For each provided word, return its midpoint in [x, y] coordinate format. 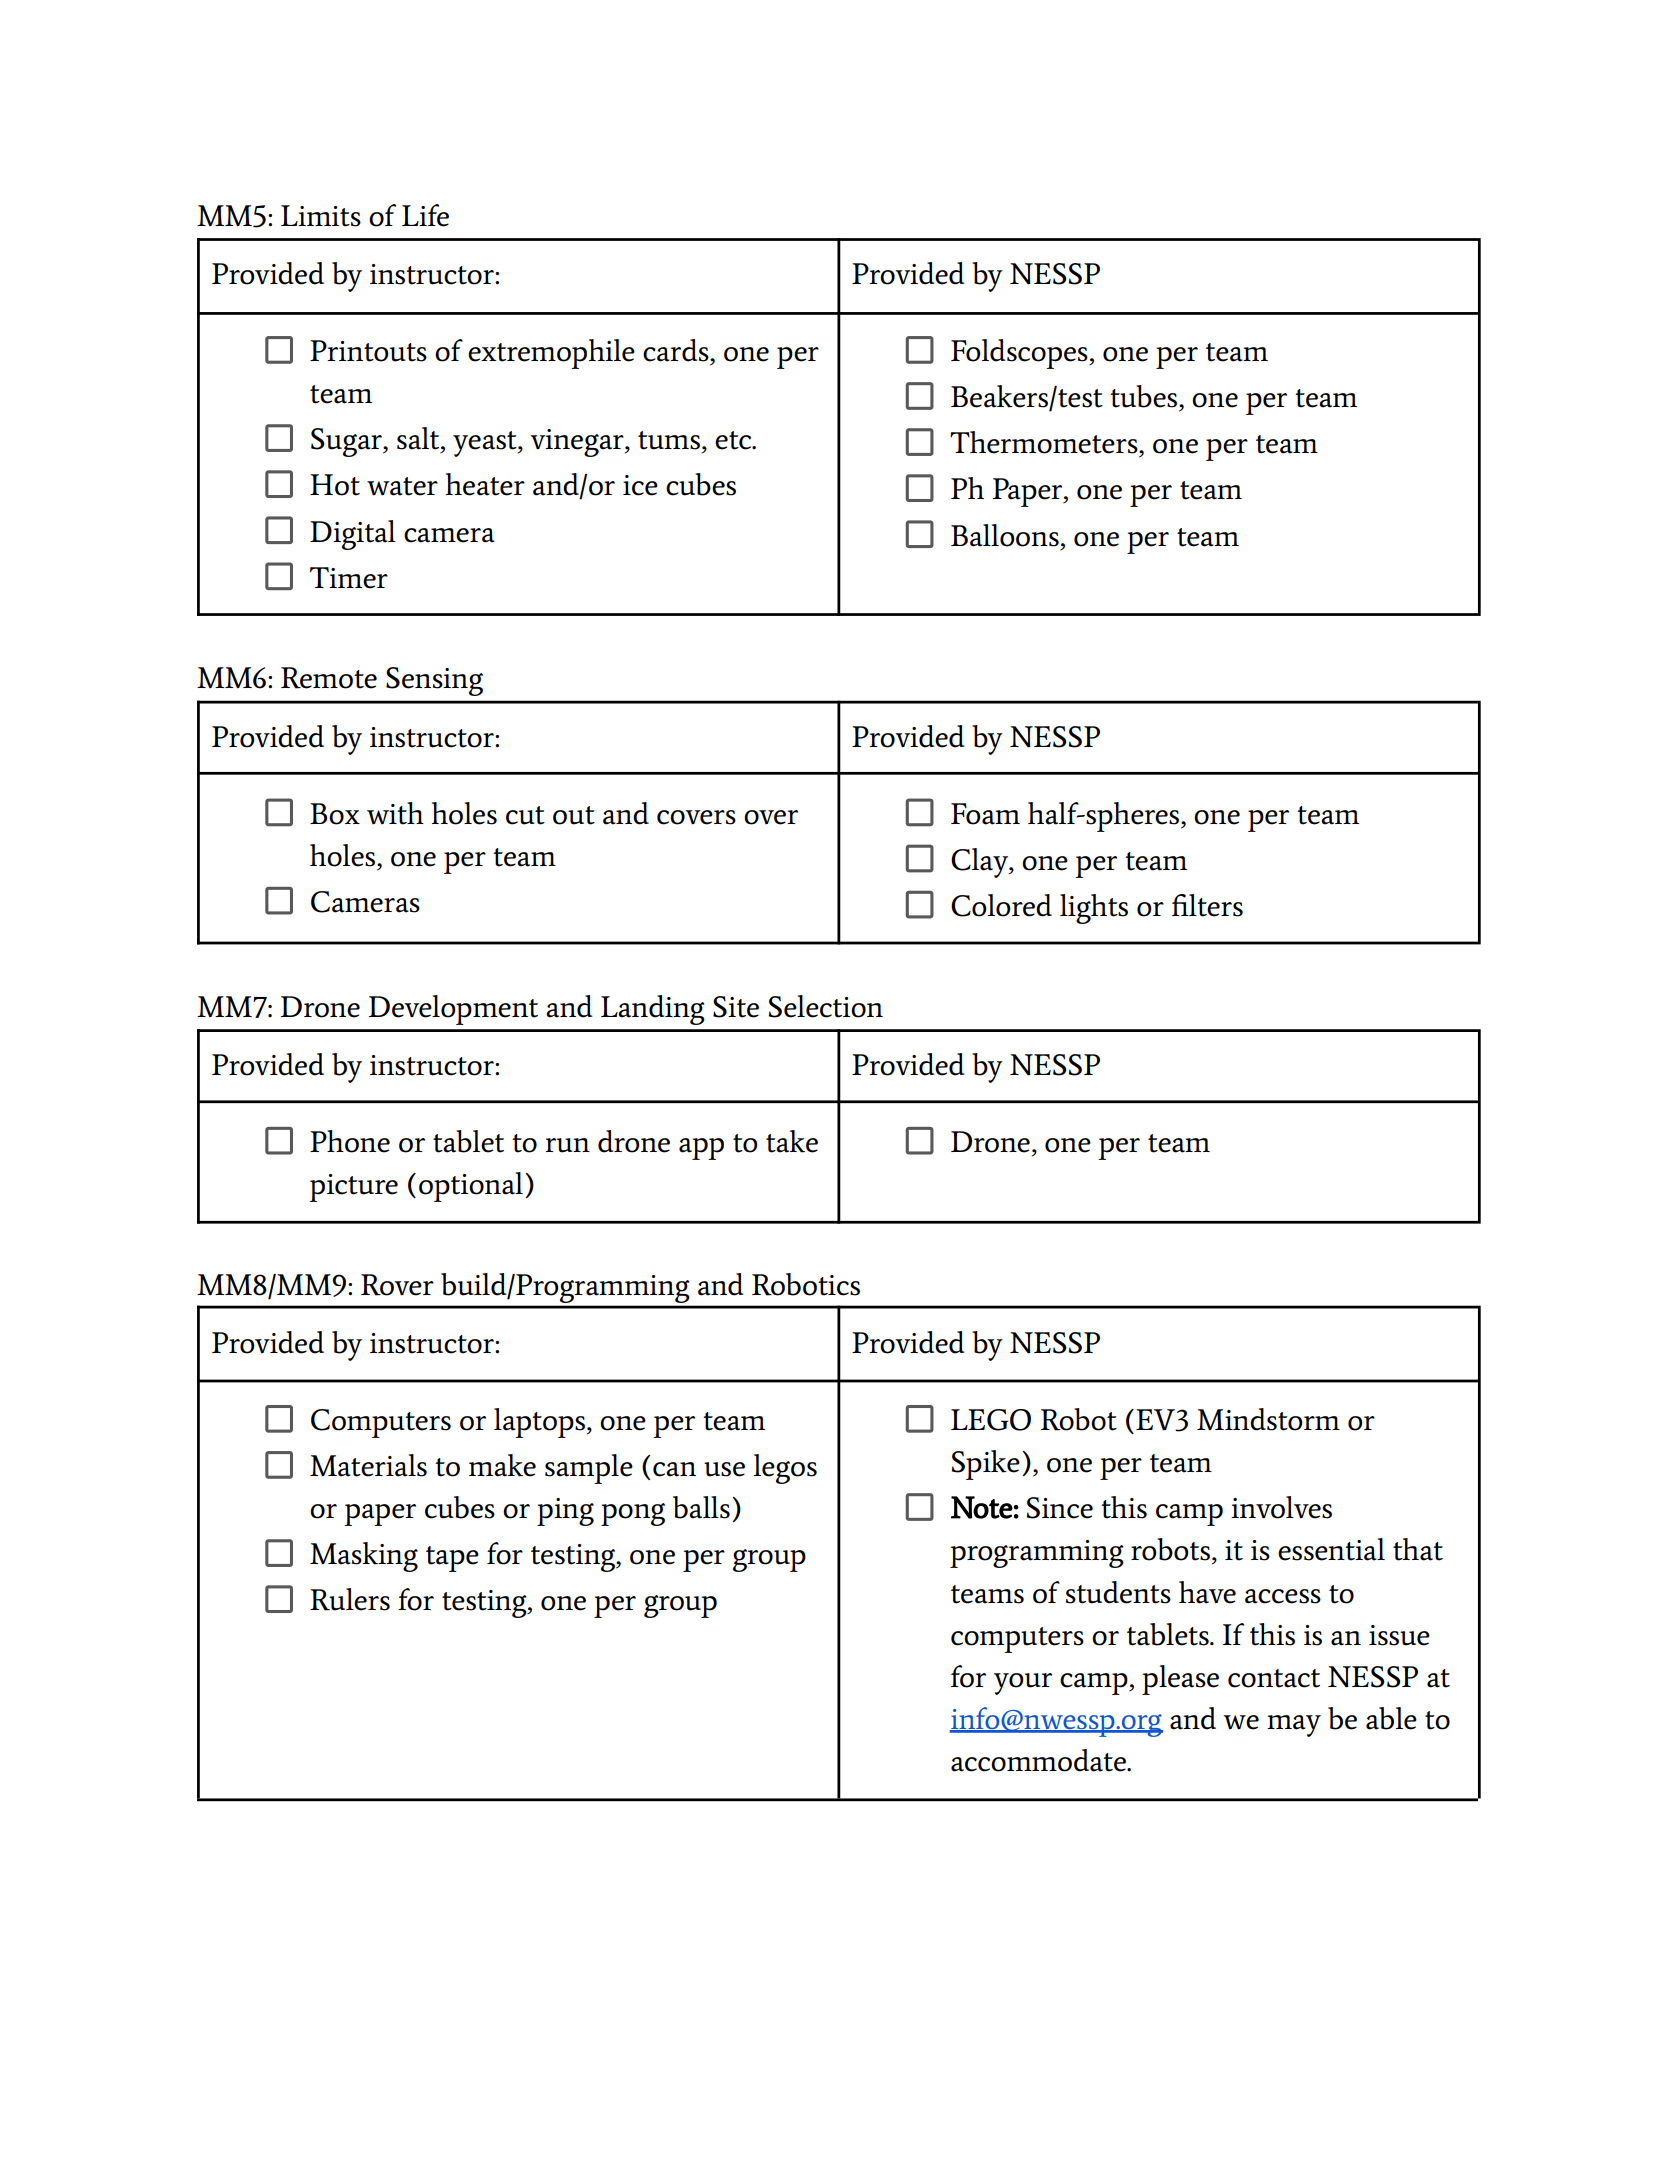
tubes [1145, 396]
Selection [825, 1006]
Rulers [350, 1599]
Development [453, 1010]
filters [1207, 905]
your [1023, 1684]
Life [425, 215]
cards [677, 350]
